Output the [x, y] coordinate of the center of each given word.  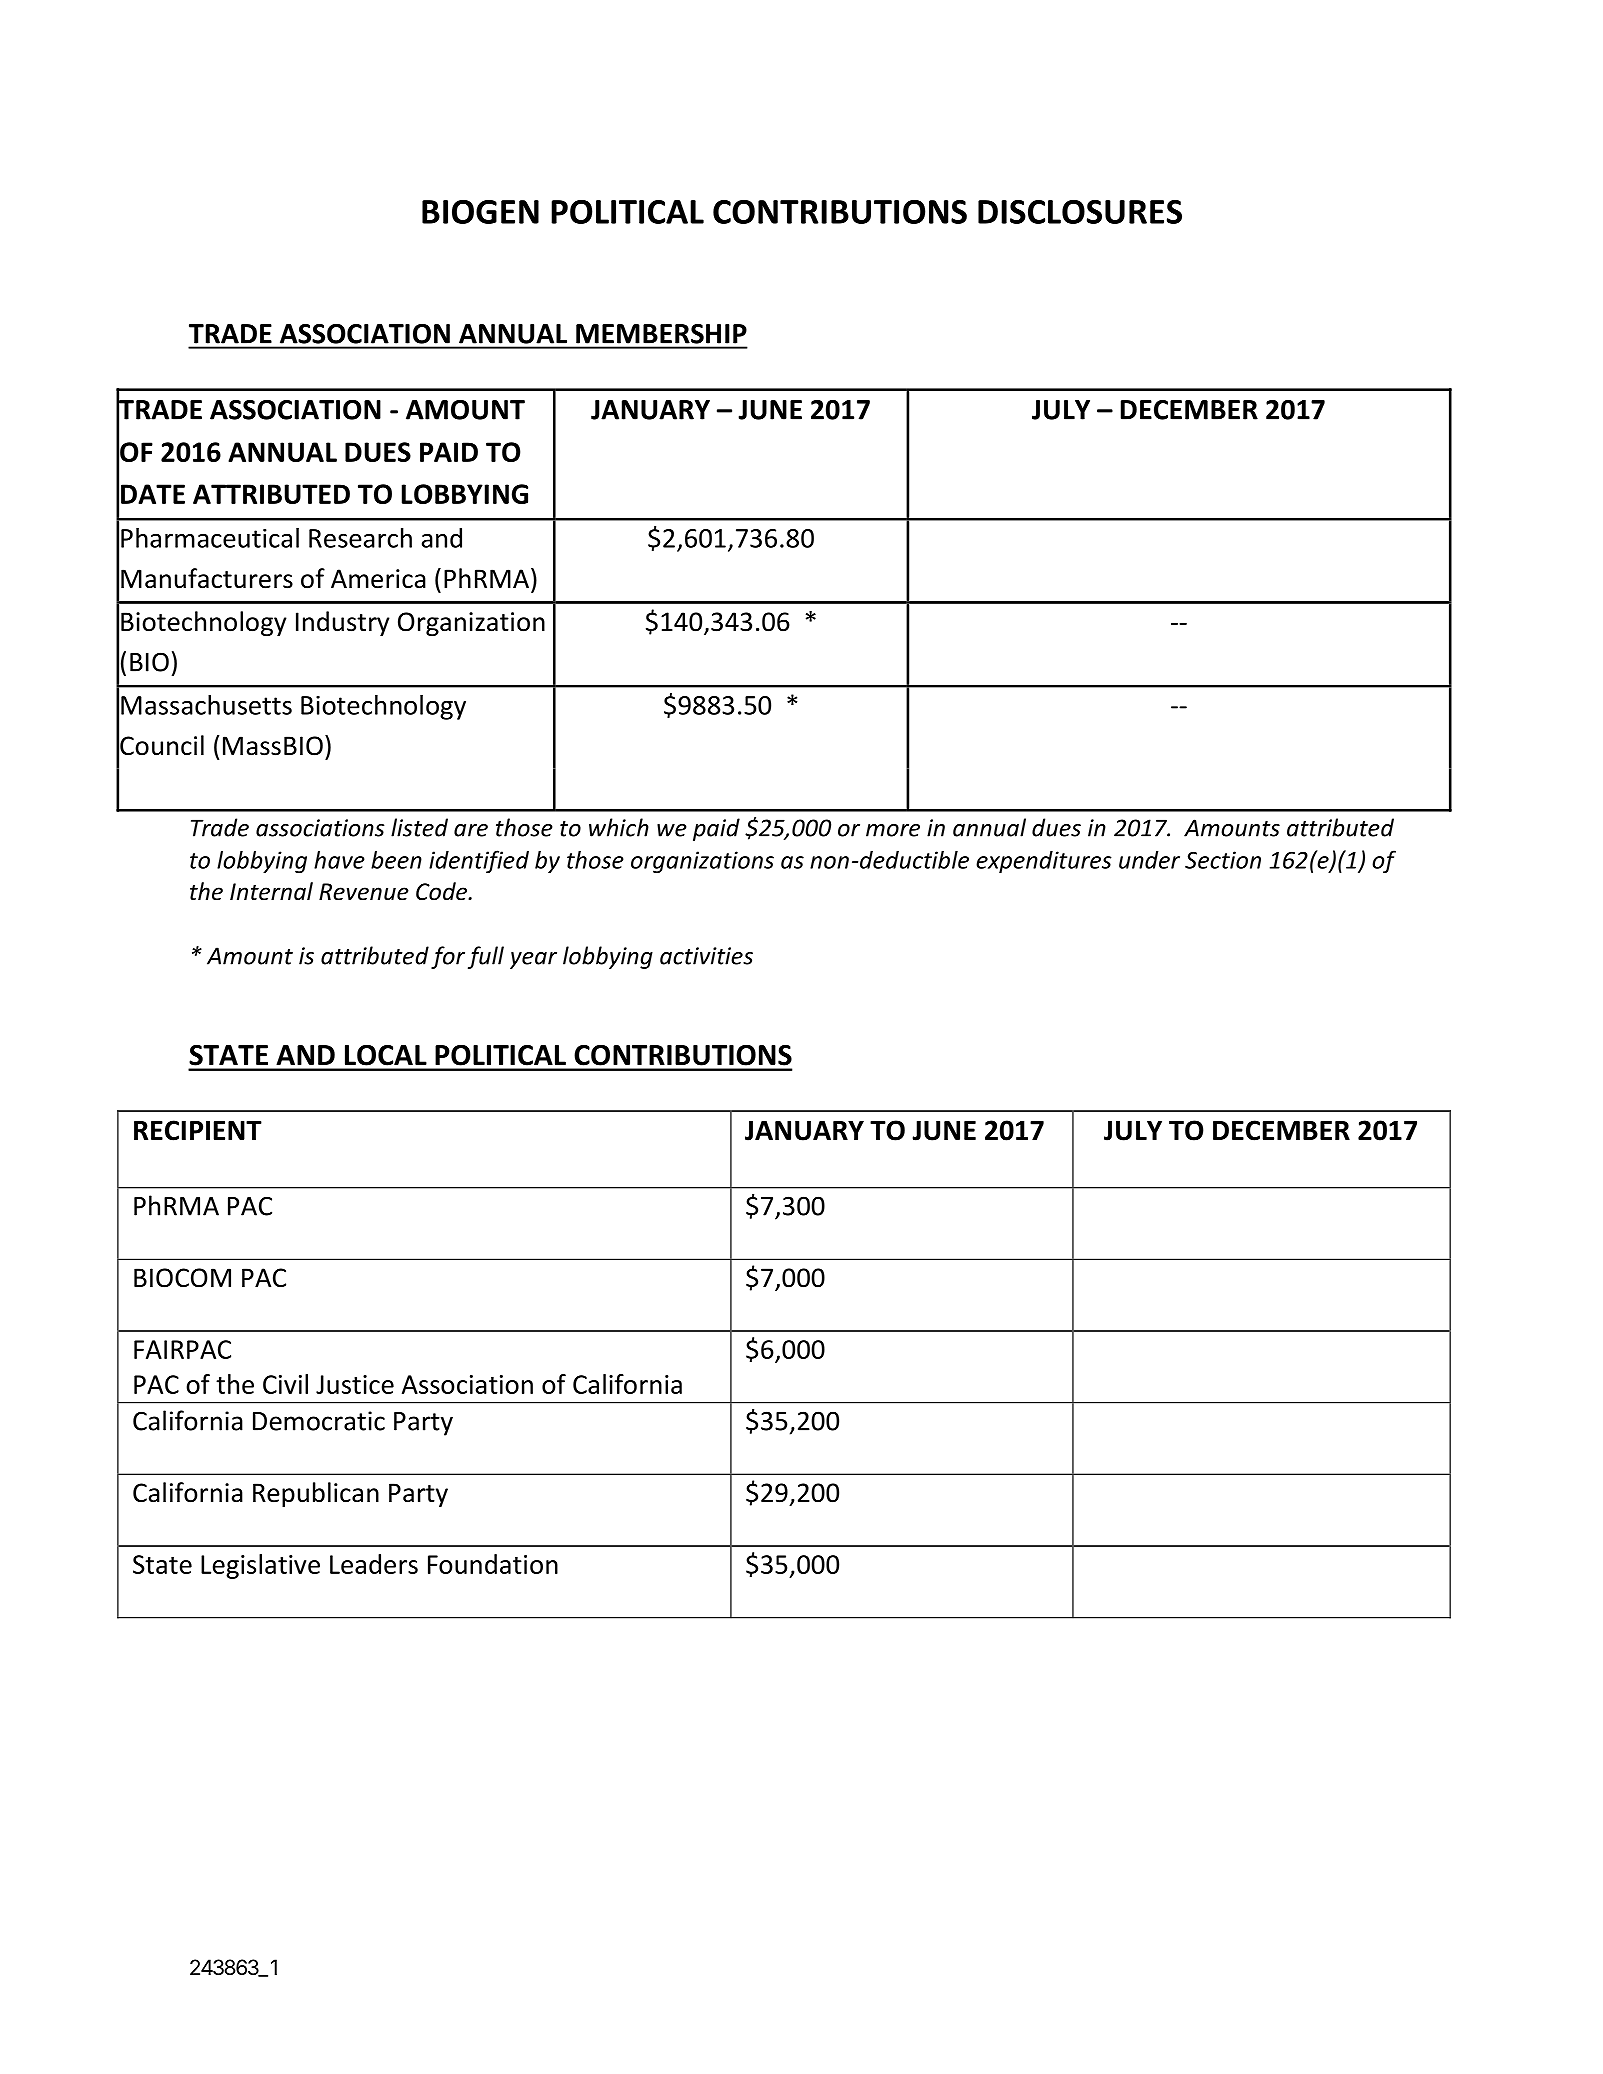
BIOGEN [480, 212]
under [1149, 860]
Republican [316, 1494]
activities [706, 956]
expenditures [1044, 862]
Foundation [493, 1564]
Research [360, 538]
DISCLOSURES [1080, 212]
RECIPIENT [198, 1130]
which [619, 827]
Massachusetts [206, 705]
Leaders [374, 1564]
